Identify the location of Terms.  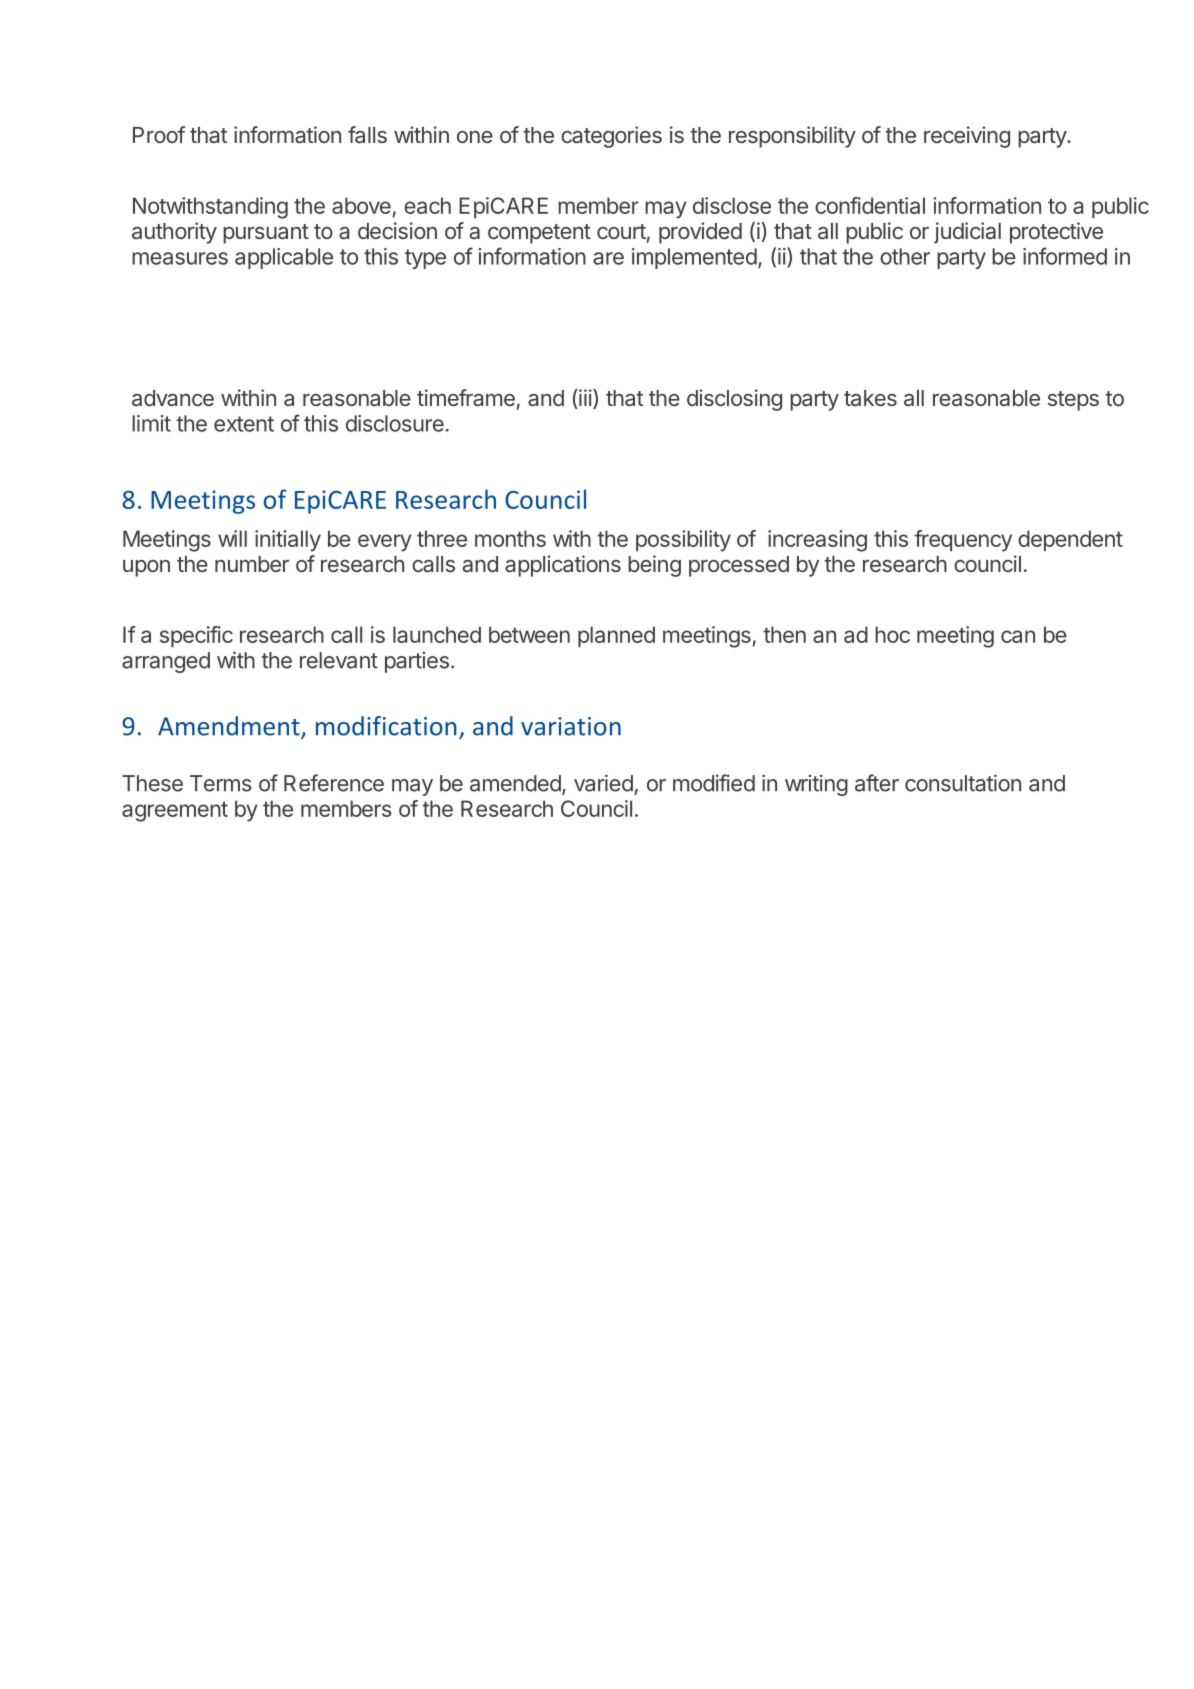
(221, 783).
